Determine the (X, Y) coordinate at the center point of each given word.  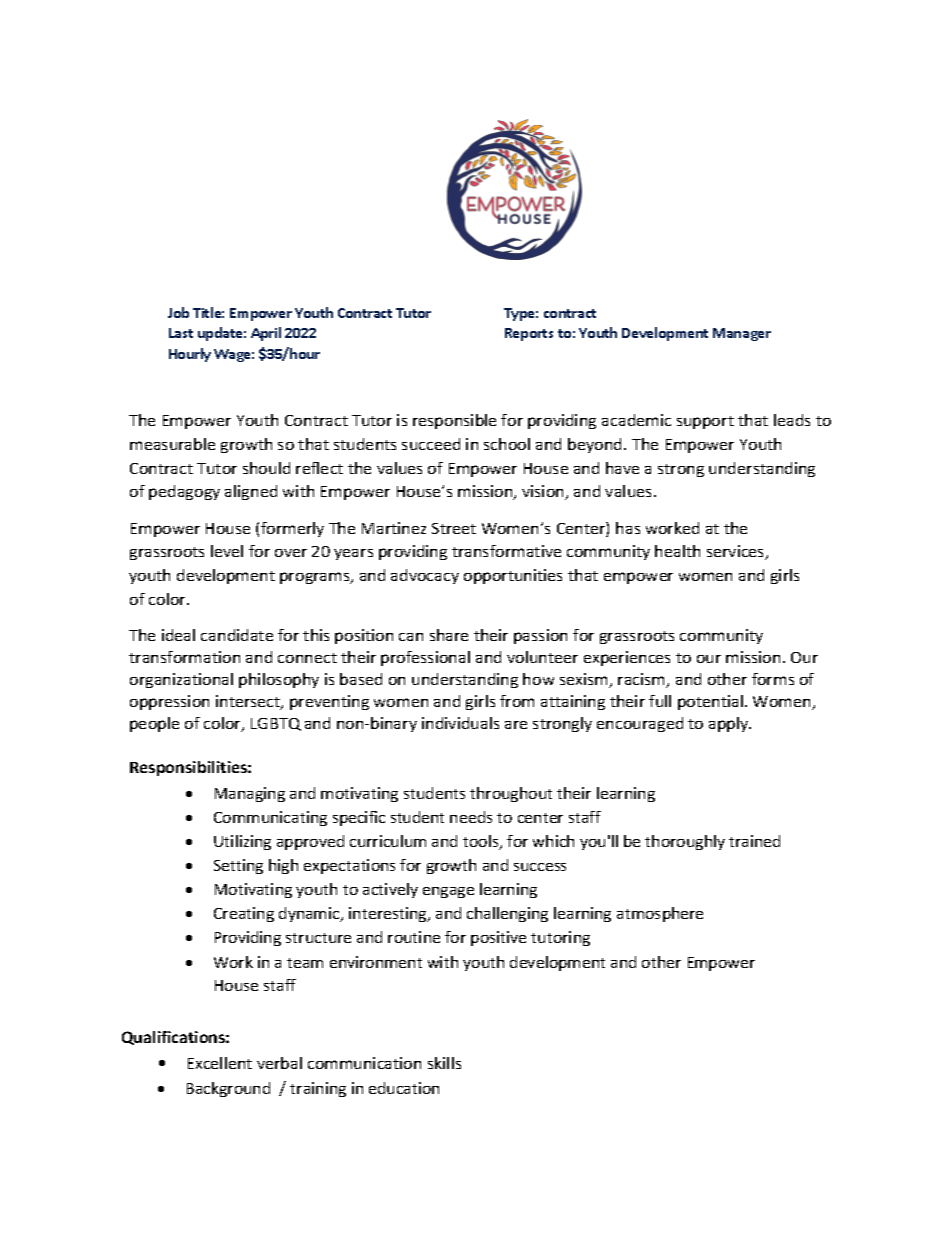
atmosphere (660, 914)
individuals (460, 723)
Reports (529, 334)
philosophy (279, 680)
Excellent (220, 1063)
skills (444, 1063)
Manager (742, 334)
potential (710, 702)
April (266, 334)
